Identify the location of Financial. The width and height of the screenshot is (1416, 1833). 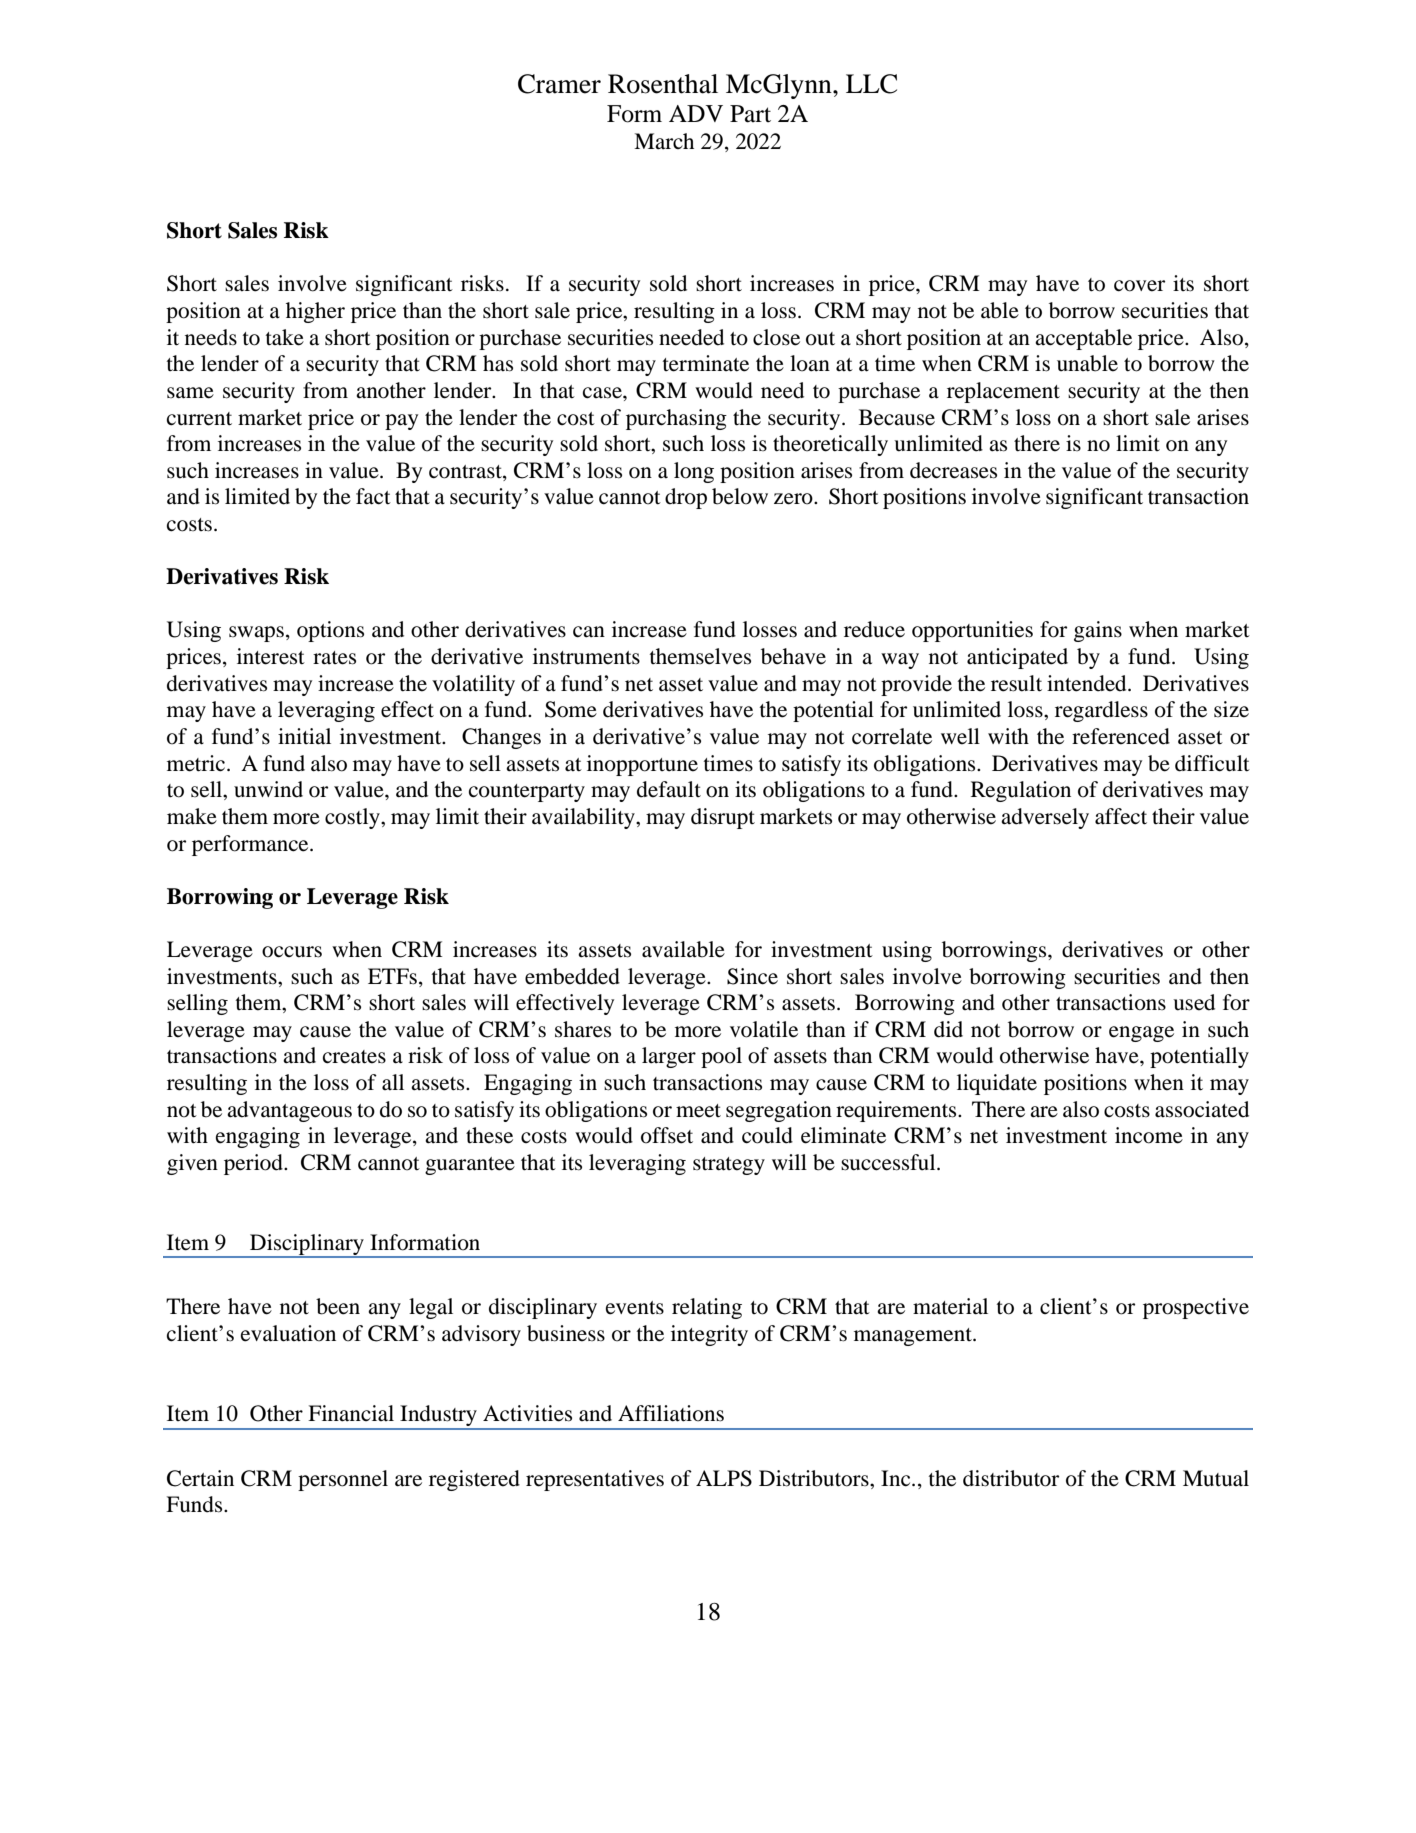
(351, 1413).
